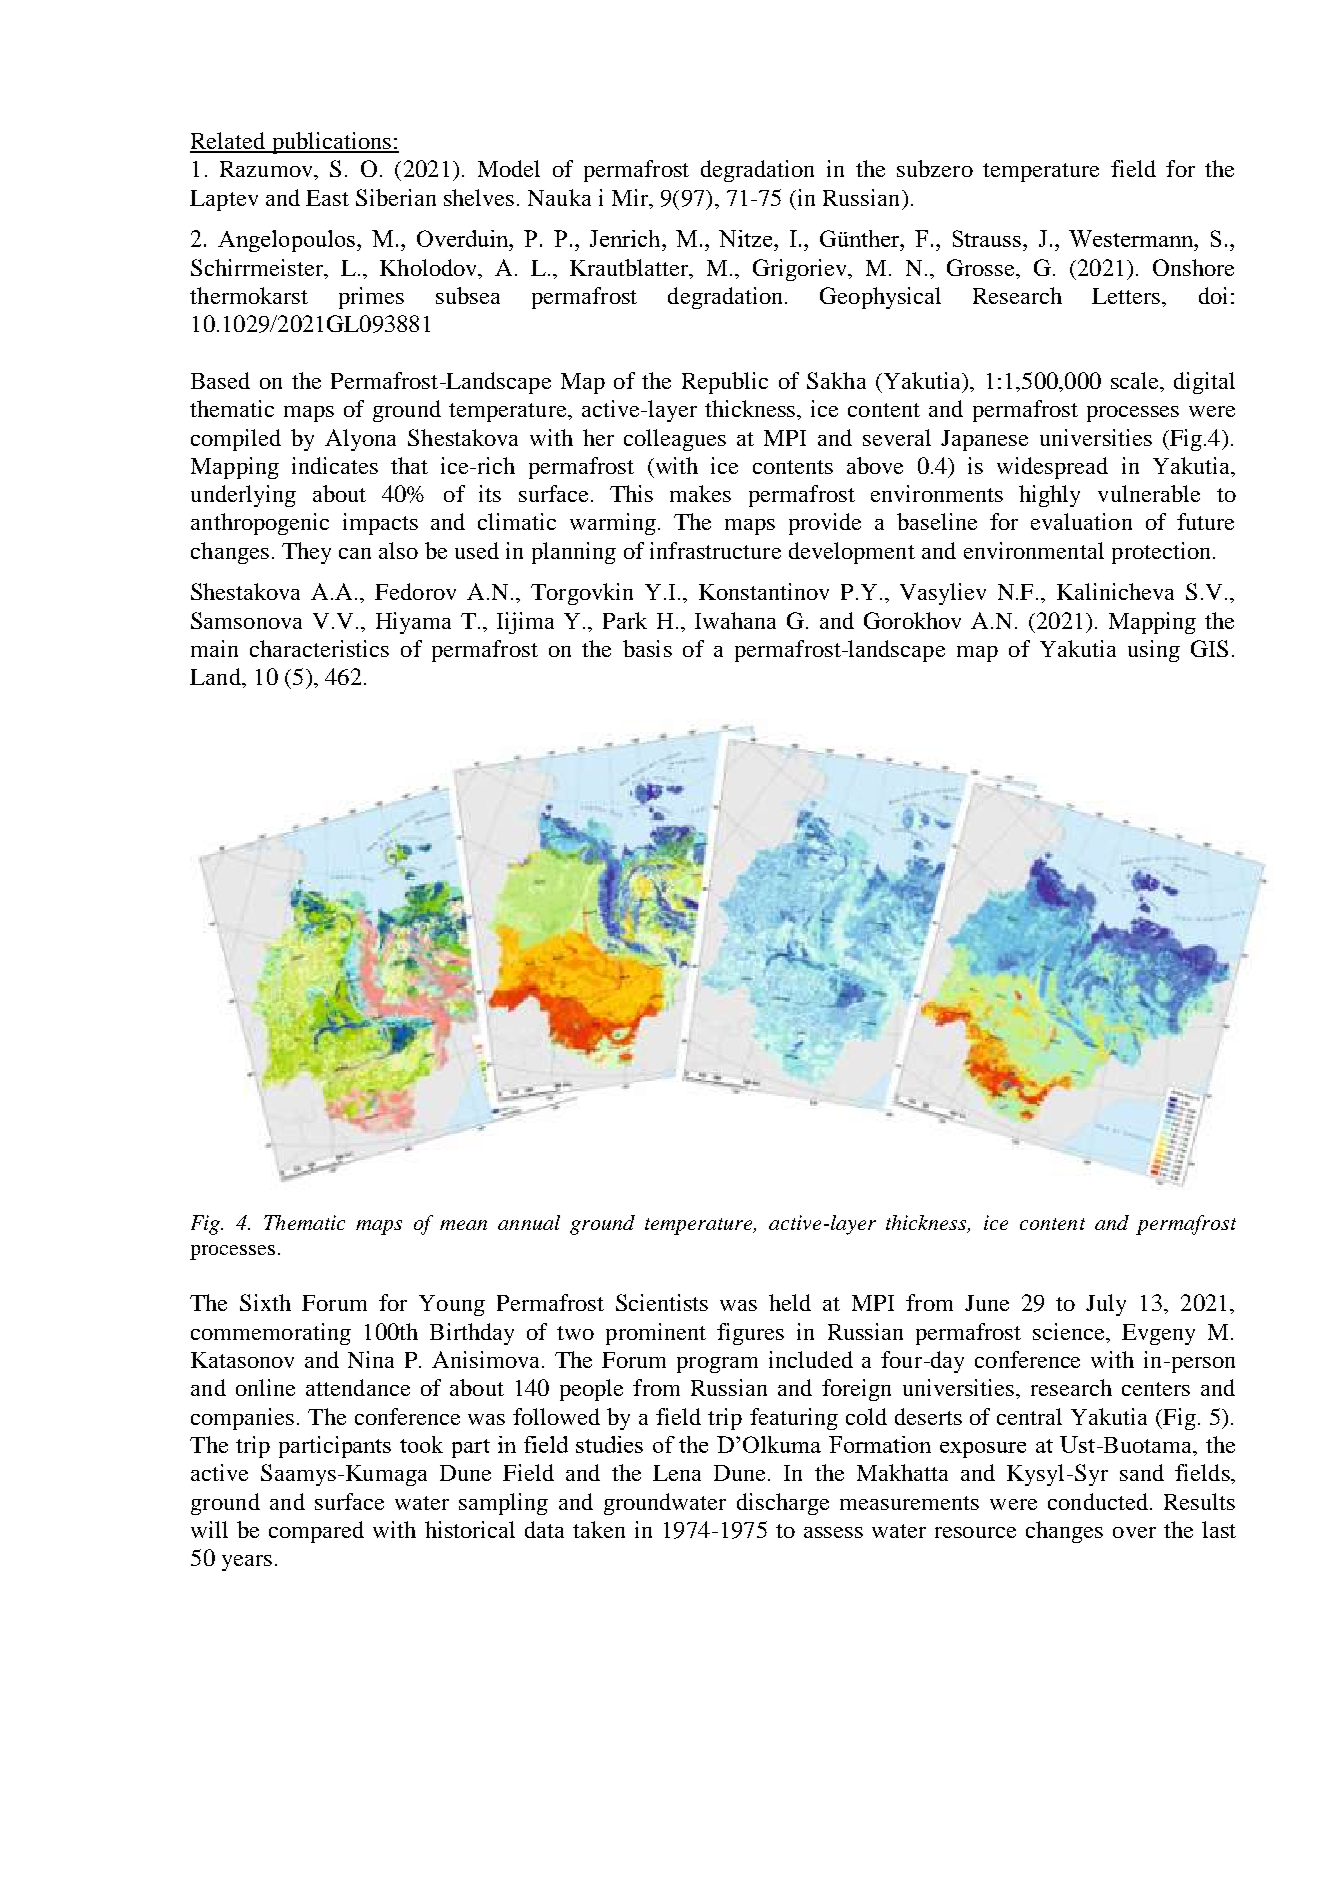 The image size is (1331, 1883). What do you see at coordinates (463, 1225) in the image?
I see `mean` at bounding box center [463, 1225].
